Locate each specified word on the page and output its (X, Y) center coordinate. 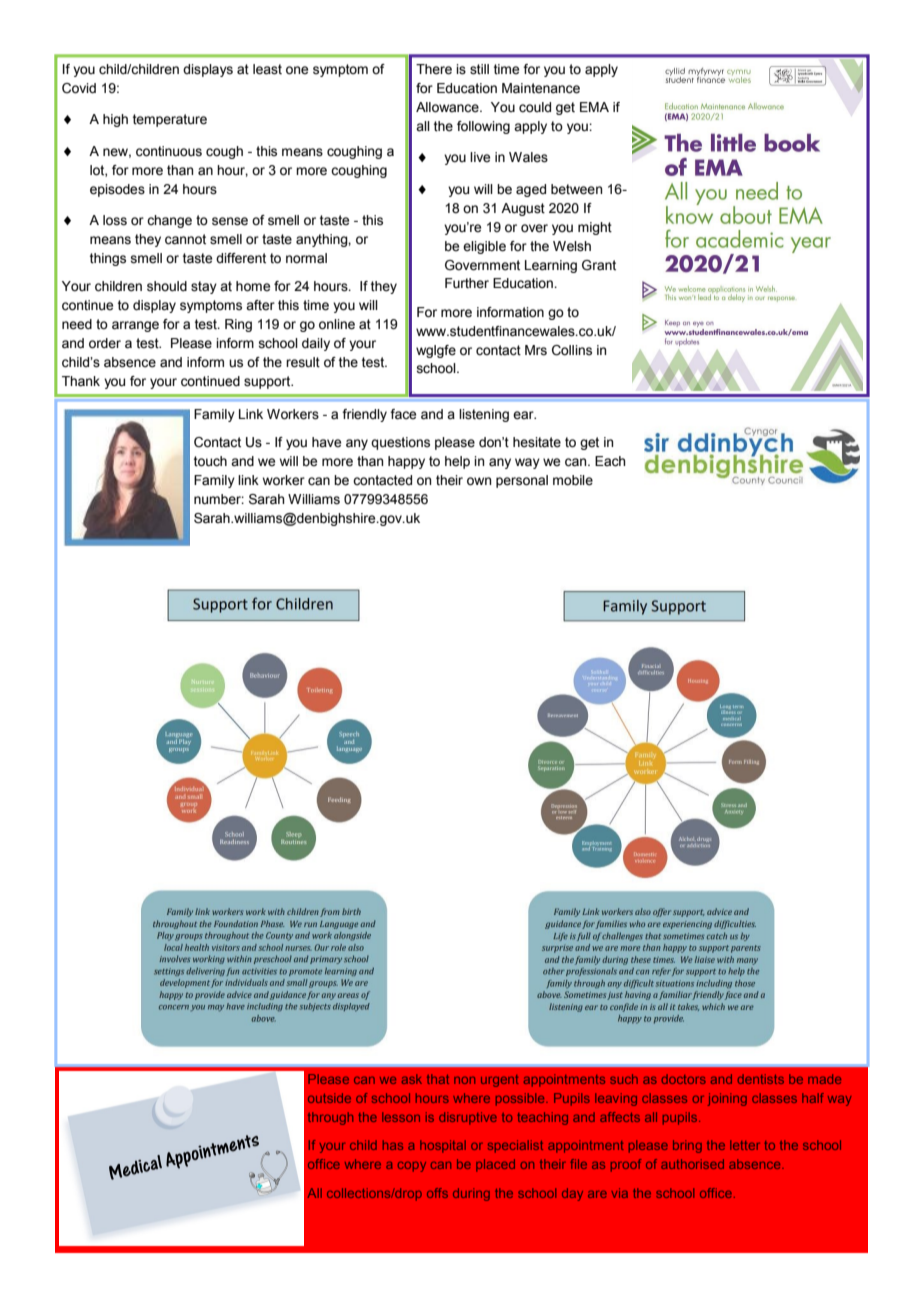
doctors (684, 1079)
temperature (170, 120)
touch (210, 461)
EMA (594, 107)
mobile (573, 480)
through (330, 1118)
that (438, 1079)
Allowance (448, 107)
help (457, 462)
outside (329, 1098)
